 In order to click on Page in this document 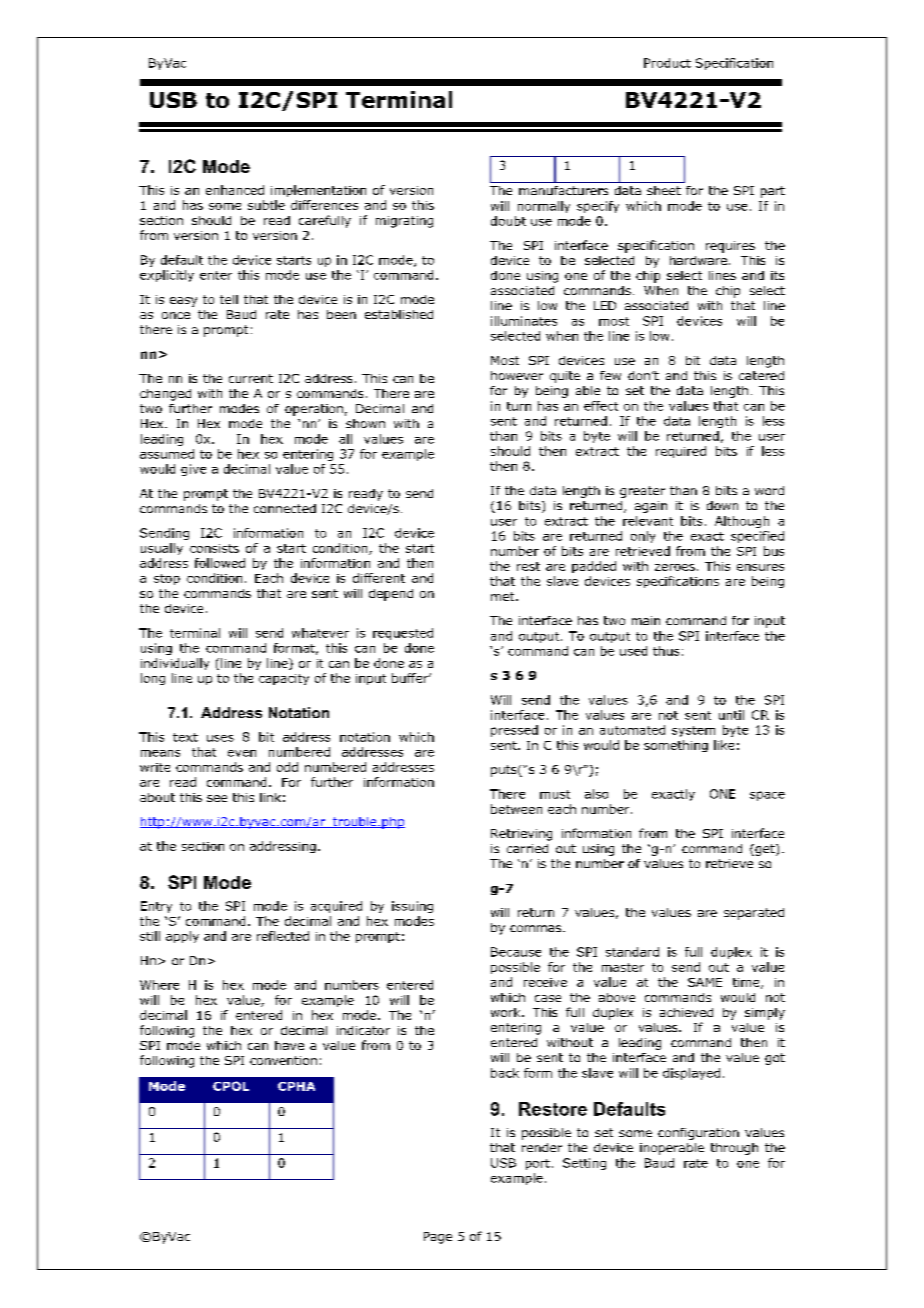, I will do `click(438, 1238)`.
